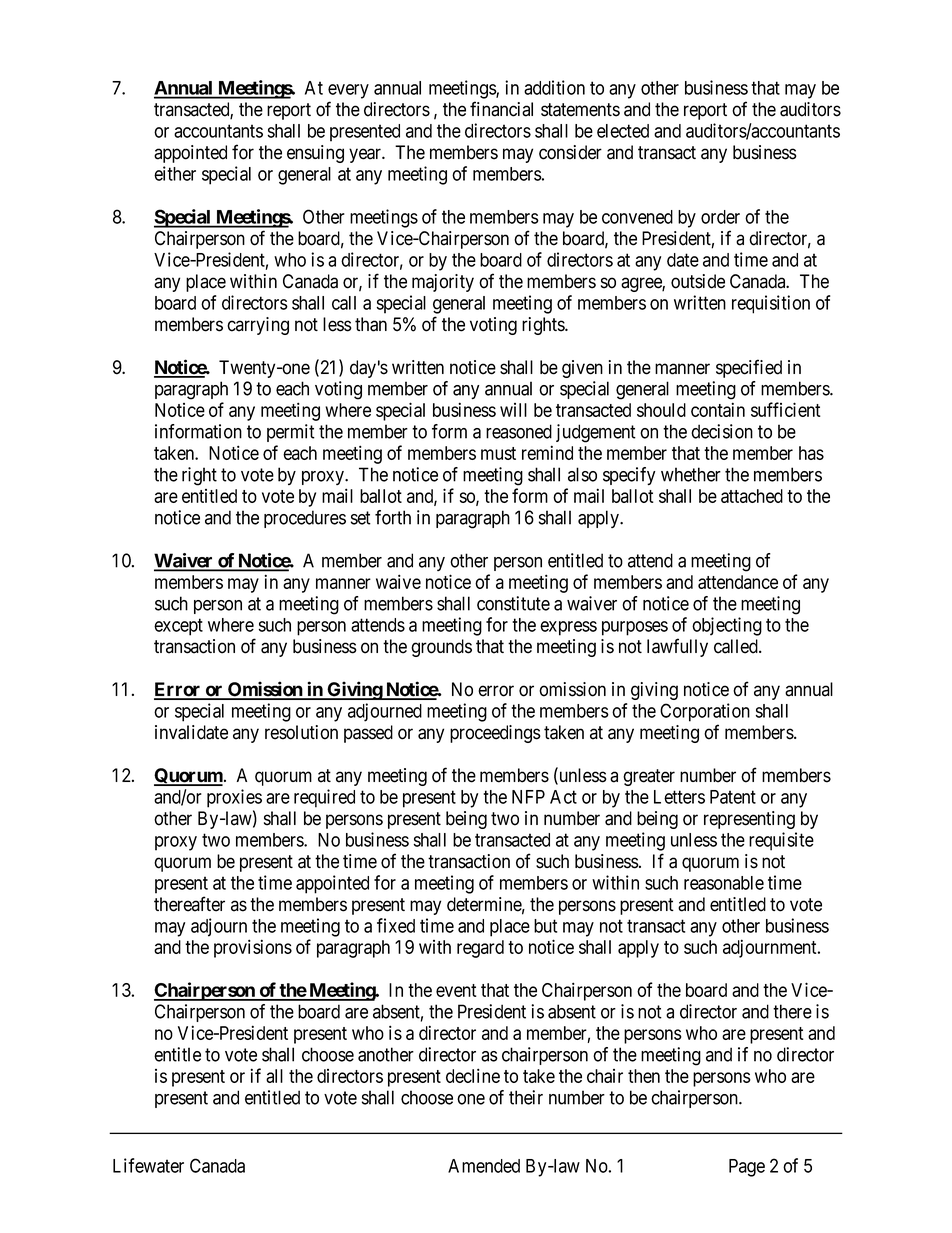 The height and width of the document is (1233, 952). I want to click on permit, so click(291, 433).
